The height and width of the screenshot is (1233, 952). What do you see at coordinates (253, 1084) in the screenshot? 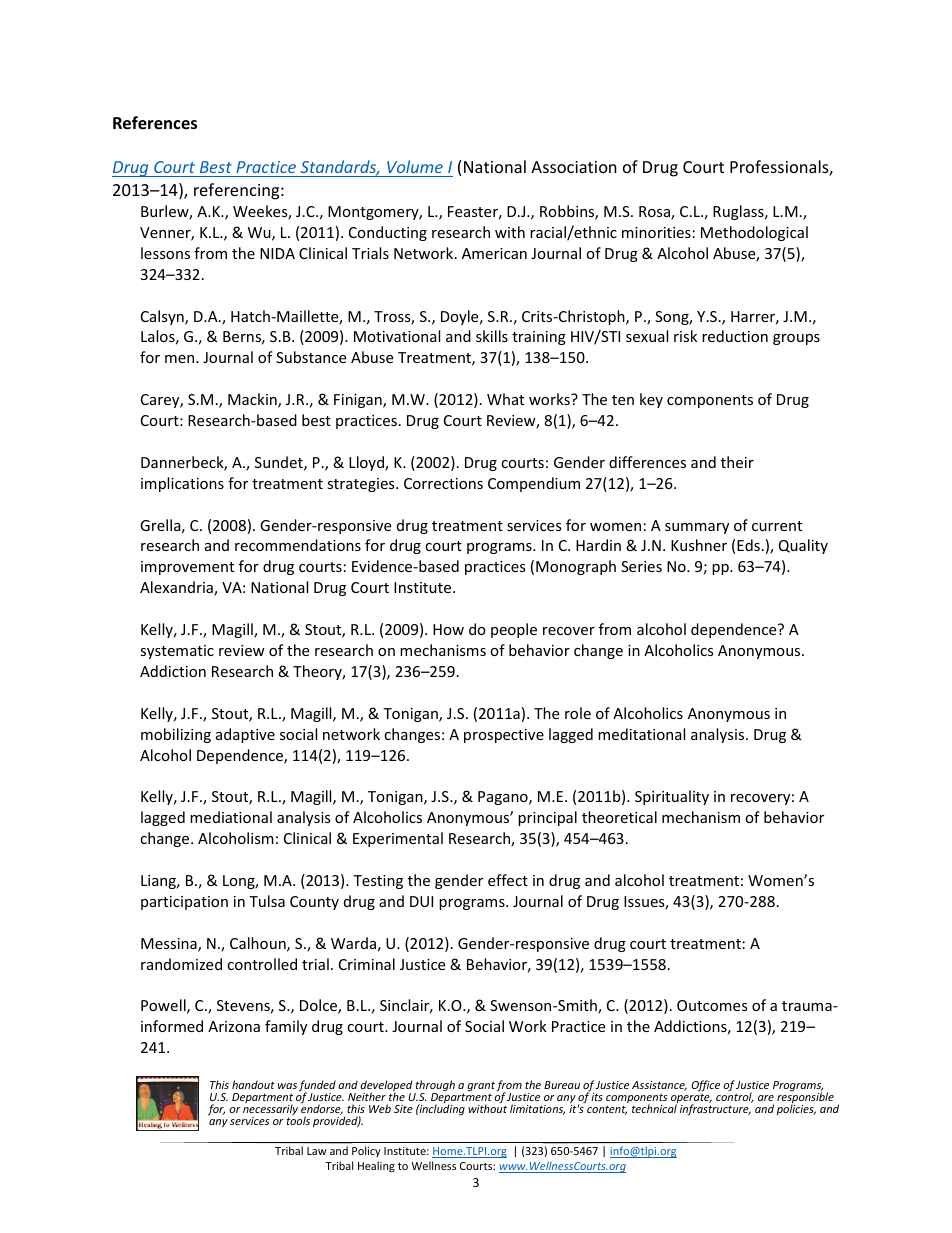
I see `handout` at bounding box center [253, 1084].
